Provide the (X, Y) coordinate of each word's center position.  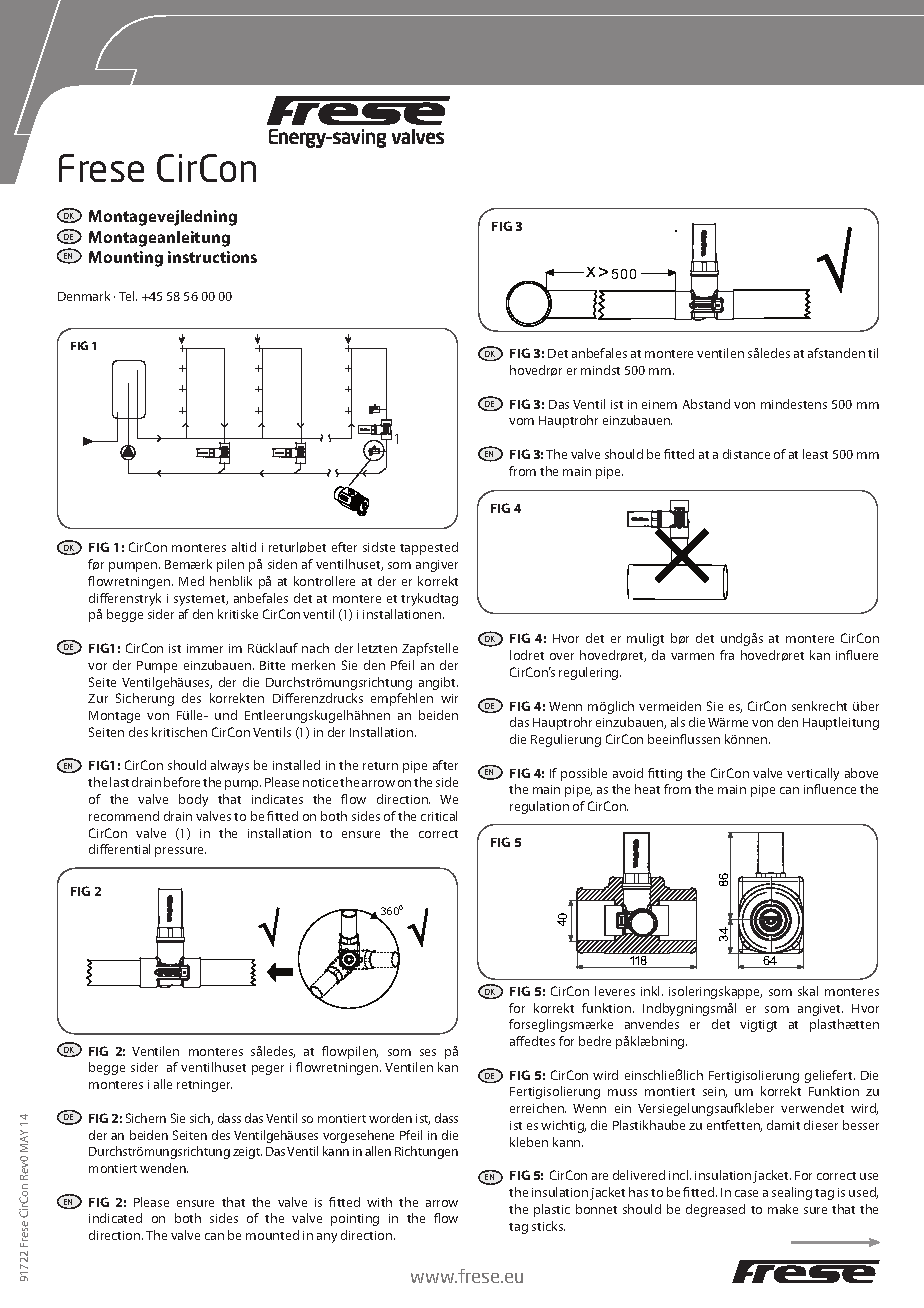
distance (746, 454)
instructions (212, 257)
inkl (652, 991)
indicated (115, 1218)
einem (659, 404)
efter (344, 547)
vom (521, 421)
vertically (813, 774)
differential (119, 849)
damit (783, 1125)
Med (191, 581)
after (445, 765)
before (182, 782)
